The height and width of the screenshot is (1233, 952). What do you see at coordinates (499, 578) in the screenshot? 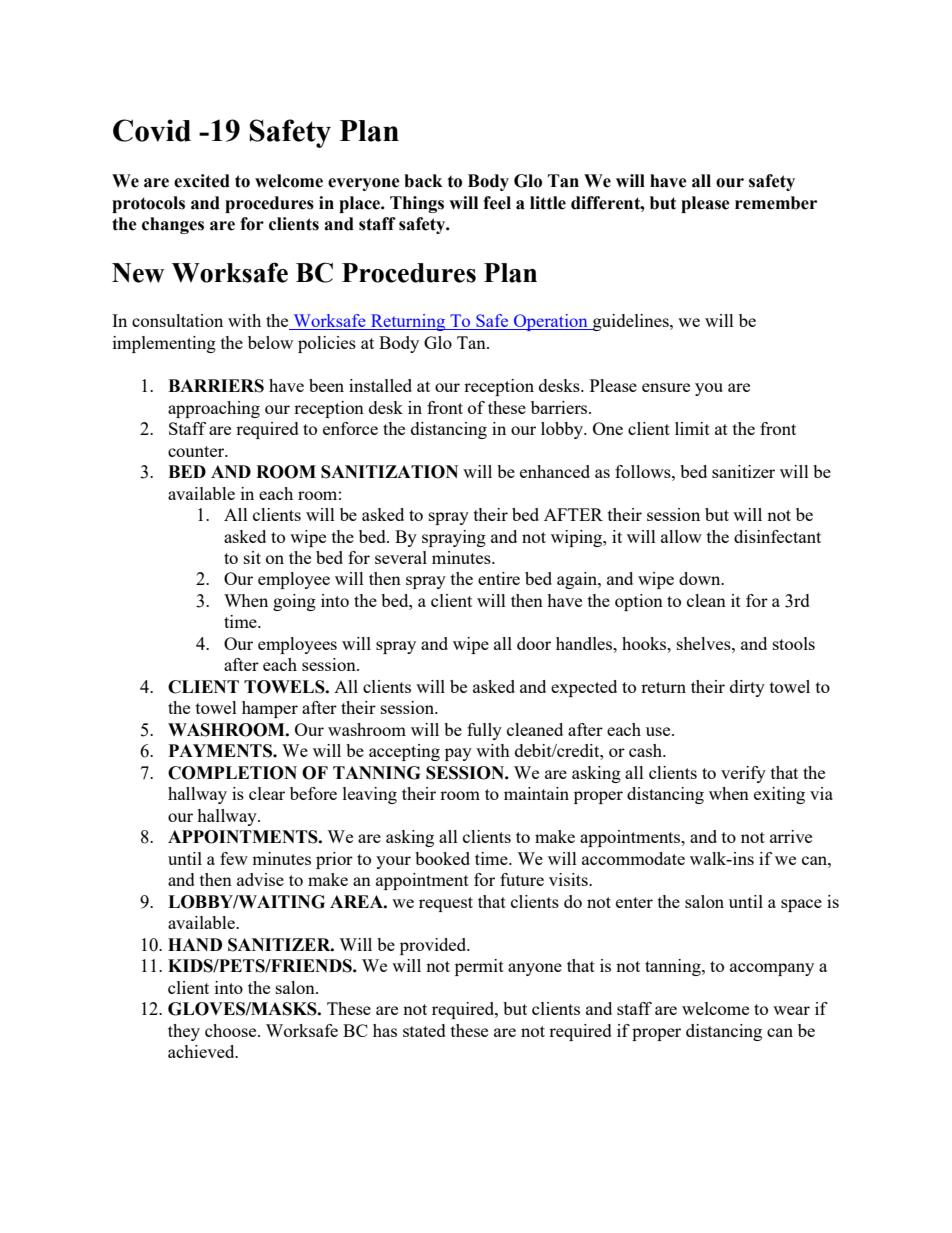
I see `entire` at bounding box center [499, 578].
